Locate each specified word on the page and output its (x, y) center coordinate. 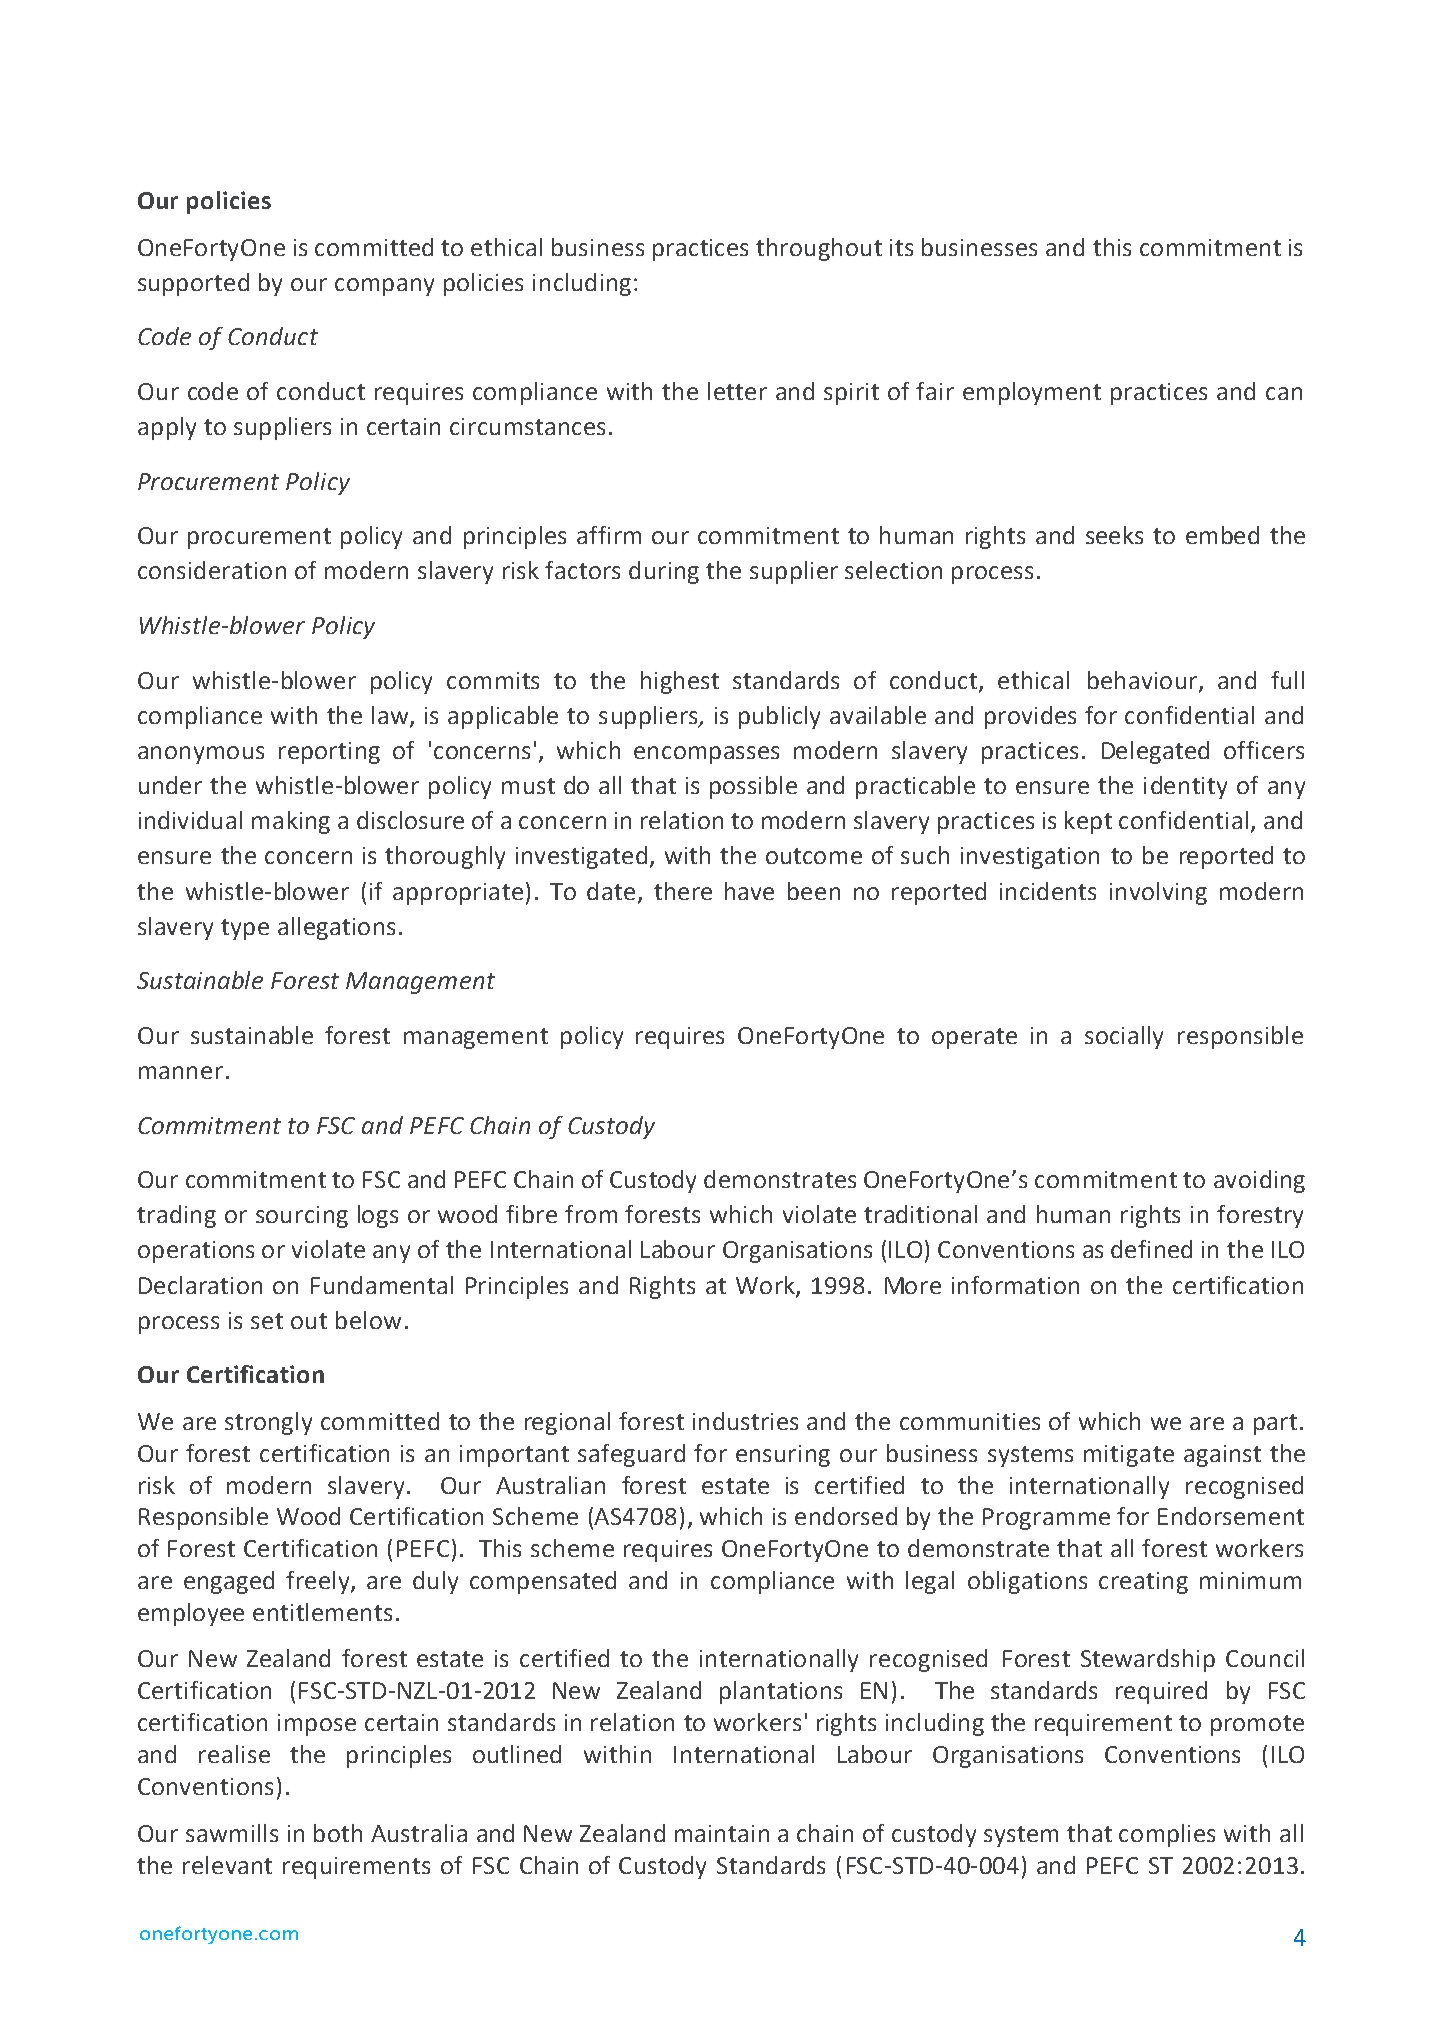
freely (319, 1582)
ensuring (783, 1456)
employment (1032, 393)
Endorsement (1231, 1516)
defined (1151, 1249)
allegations (336, 928)
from (591, 1214)
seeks (1114, 535)
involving (1158, 893)
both (338, 1833)
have (749, 891)
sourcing (302, 1217)
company (384, 287)
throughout (819, 249)
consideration (212, 570)
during (664, 572)
